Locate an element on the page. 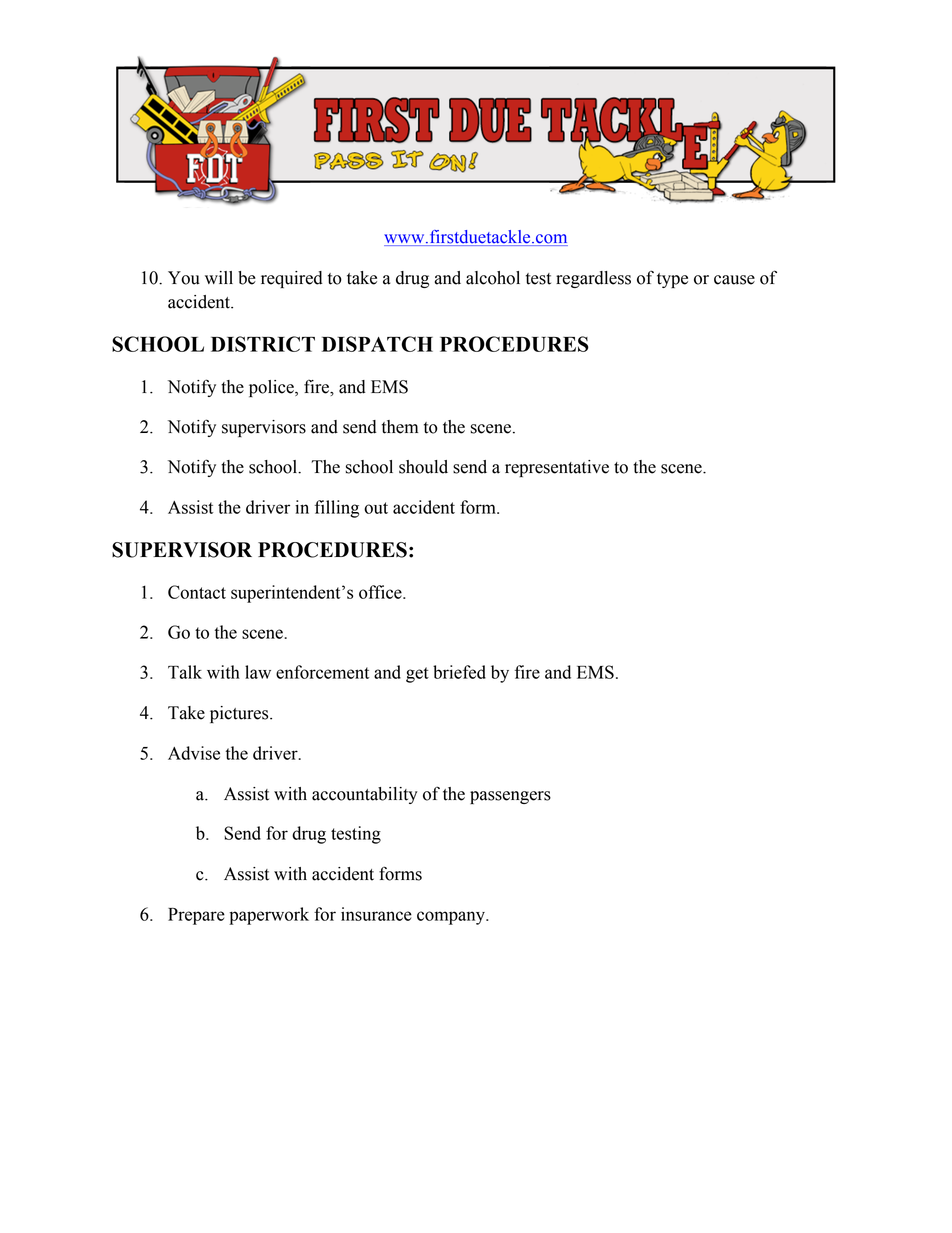 This document has width=952, height=1233. type is located at coordinates (672, 280).
